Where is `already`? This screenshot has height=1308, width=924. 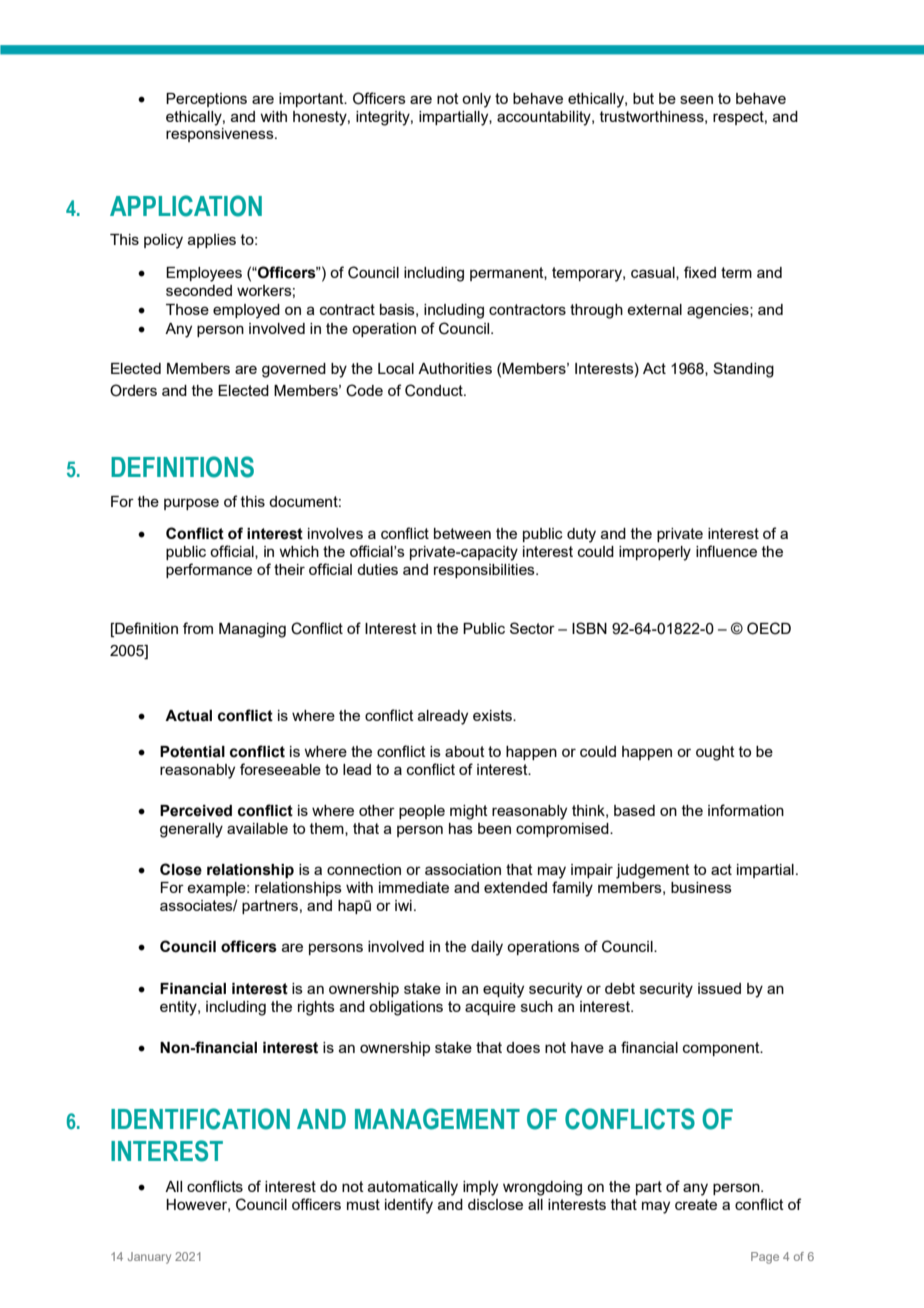
already is located at coordinates (443, 717).
